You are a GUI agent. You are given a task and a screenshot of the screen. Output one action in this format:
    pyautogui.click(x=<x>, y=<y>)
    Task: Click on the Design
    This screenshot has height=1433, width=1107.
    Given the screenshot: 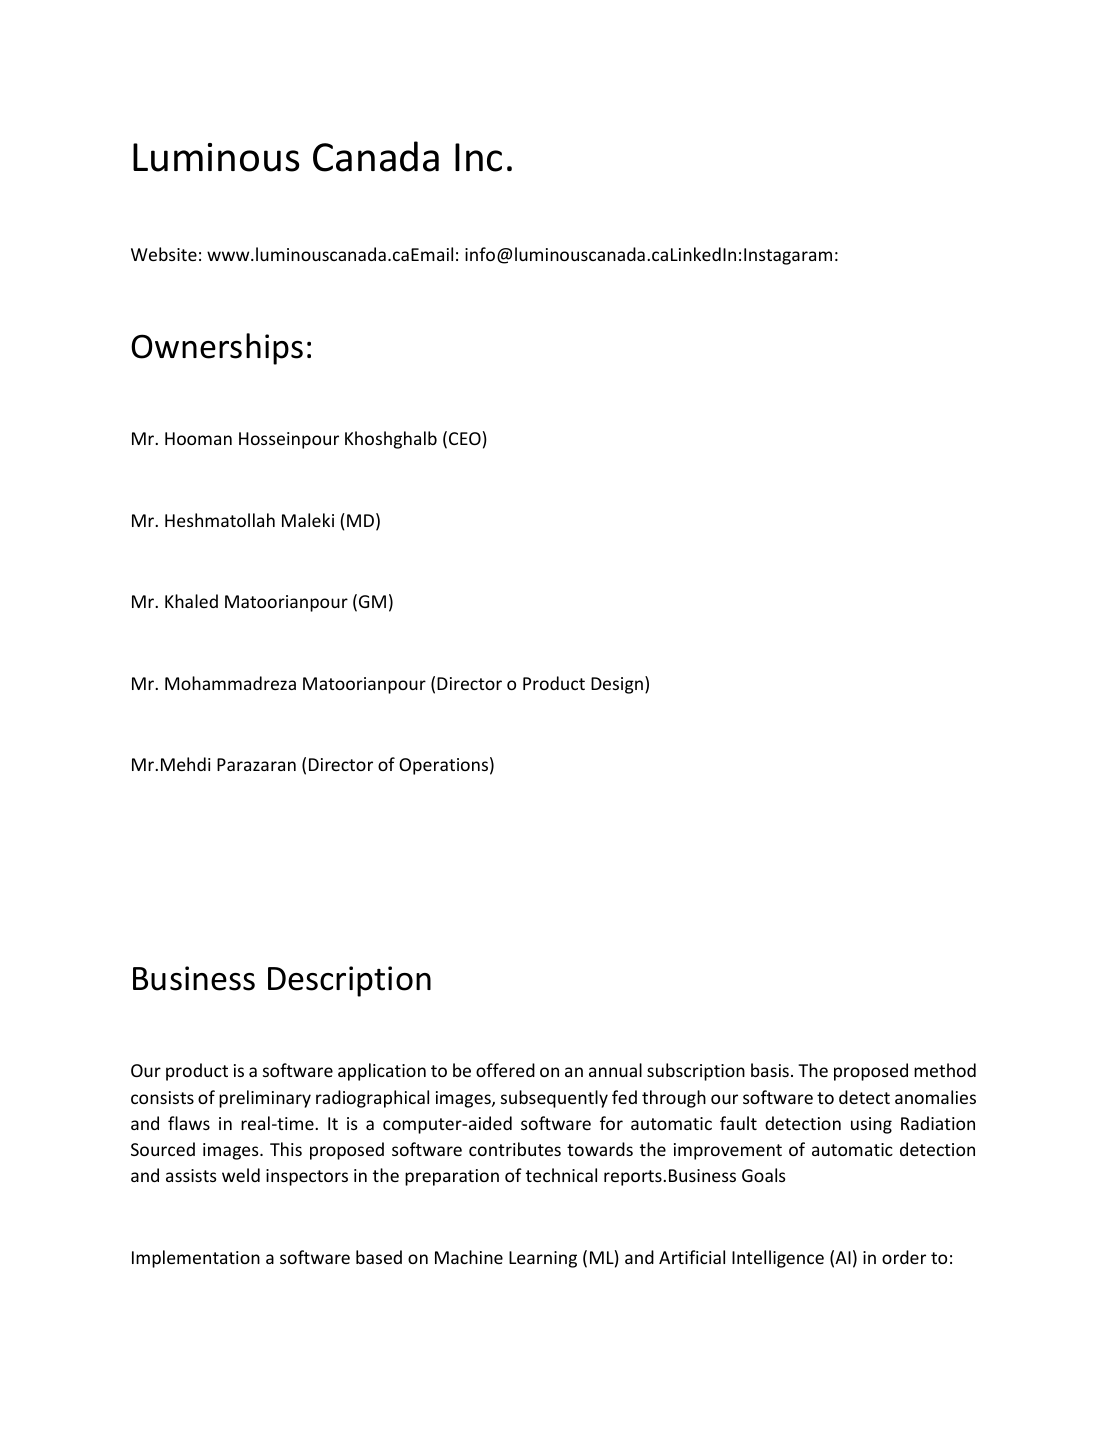 What is the action you would take?
    pyautogui.click(x=617, y=685)
